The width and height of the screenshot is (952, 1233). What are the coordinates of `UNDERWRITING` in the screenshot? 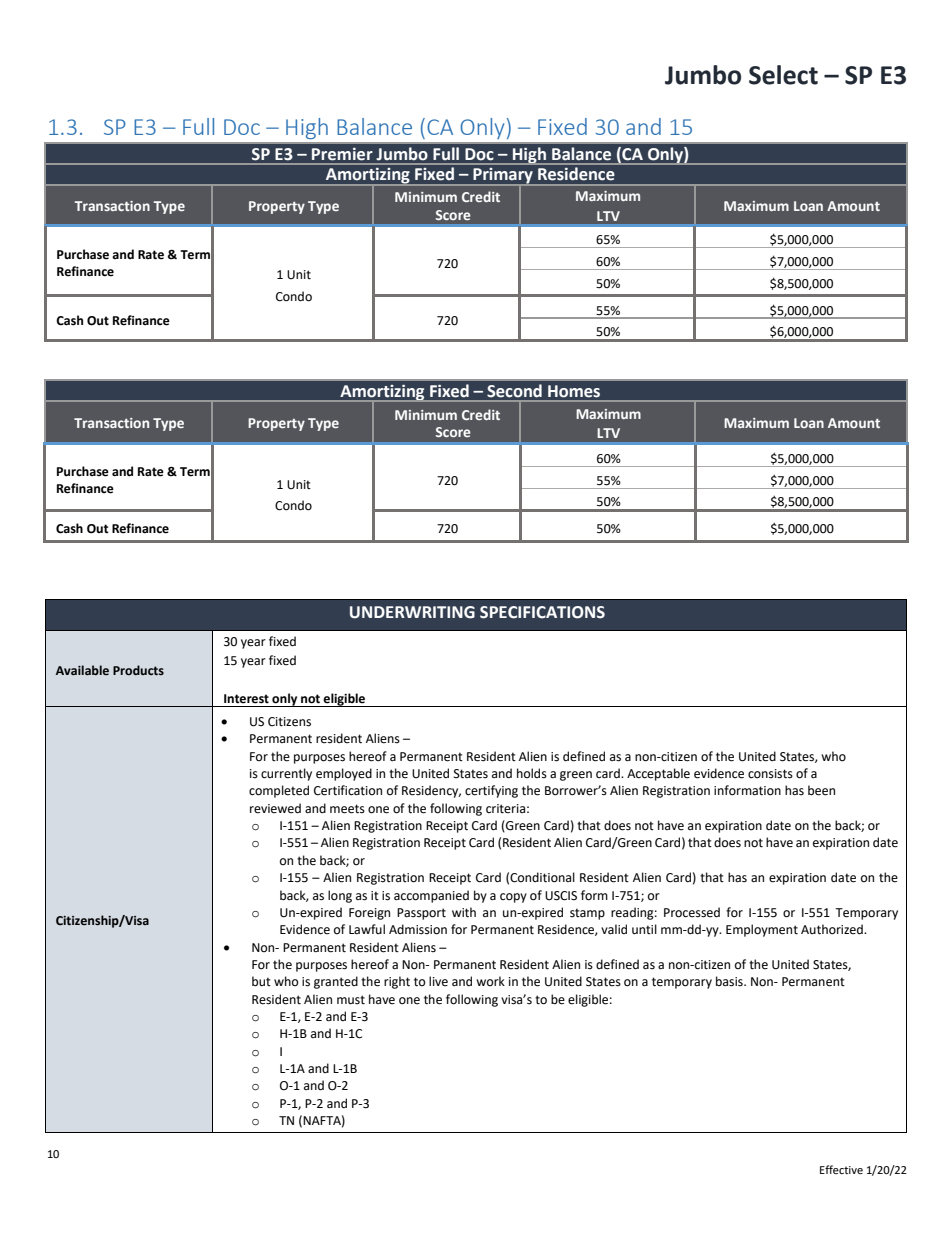 It's located at (412, 612).
